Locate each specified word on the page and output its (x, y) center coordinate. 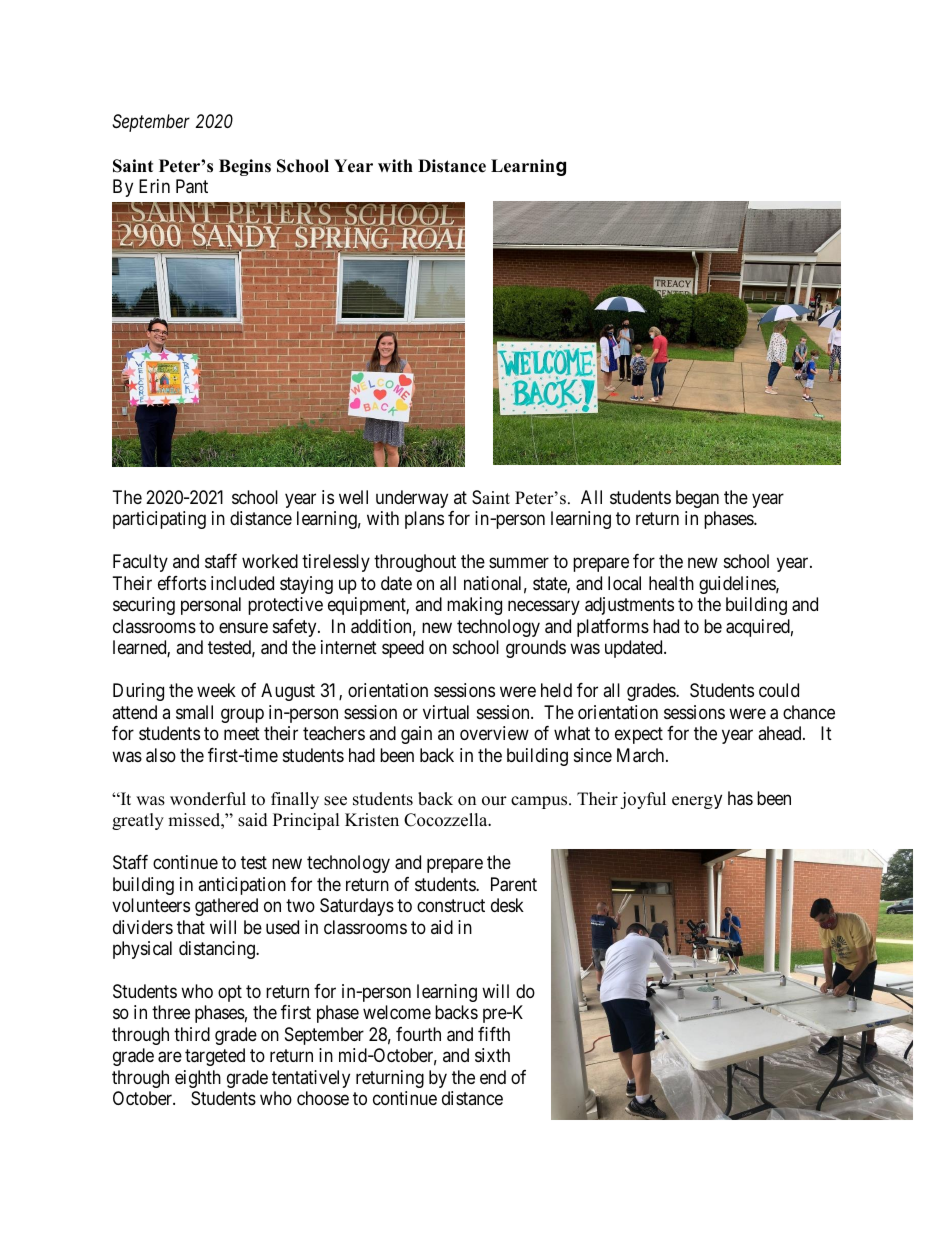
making (474, 606)
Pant (192, 186)
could (779, 690)
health (671, 583)
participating (159, 520)
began (697, 499)
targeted (215, 1057)
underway (412, 499)
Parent (514, 884)
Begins (245, 167)
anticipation (242, 886)
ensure (243, 627)
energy (697, 801)
